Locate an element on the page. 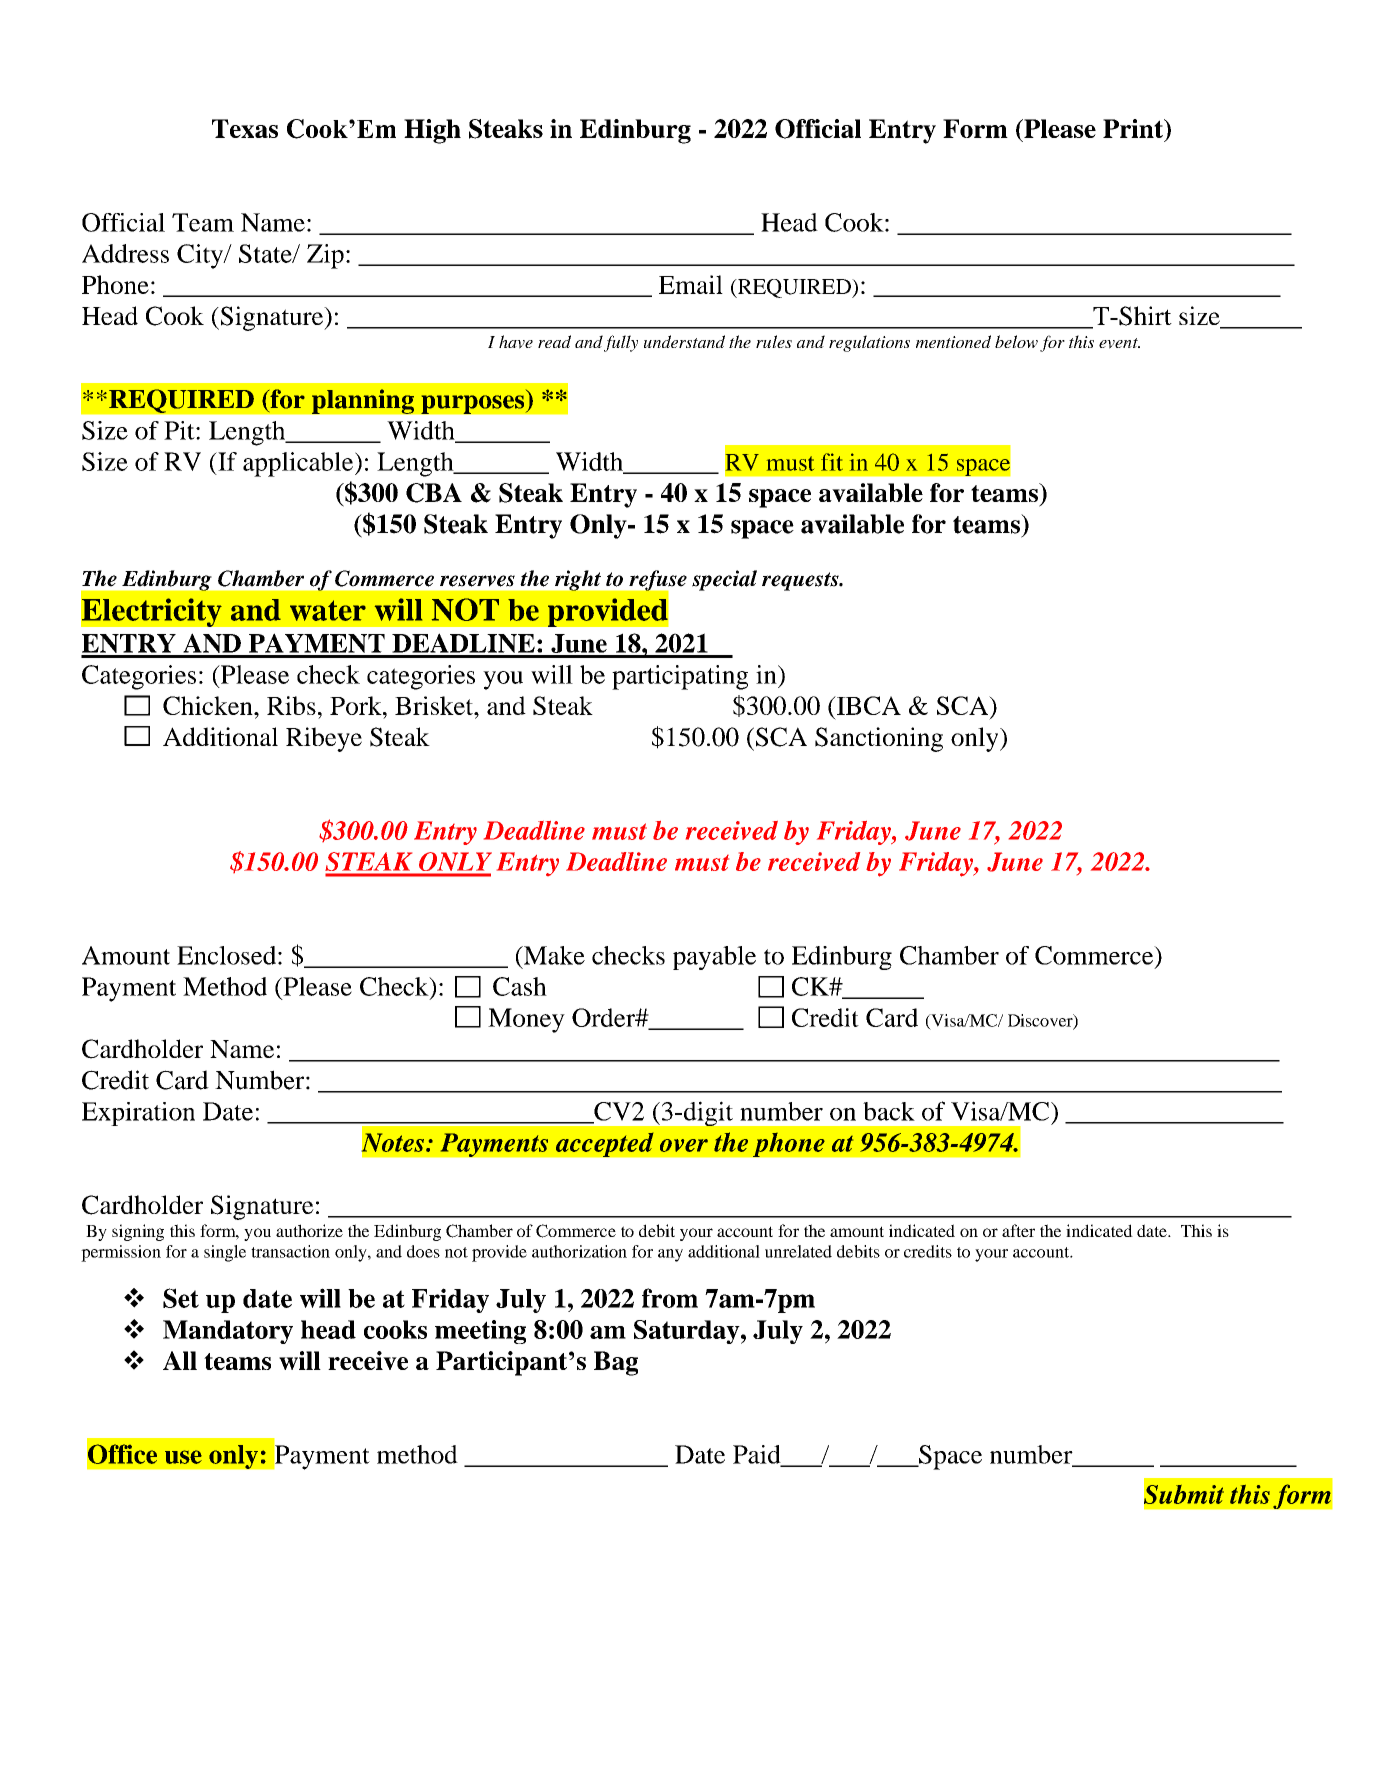  Sanctioning is located at coordinates (879, 739).
